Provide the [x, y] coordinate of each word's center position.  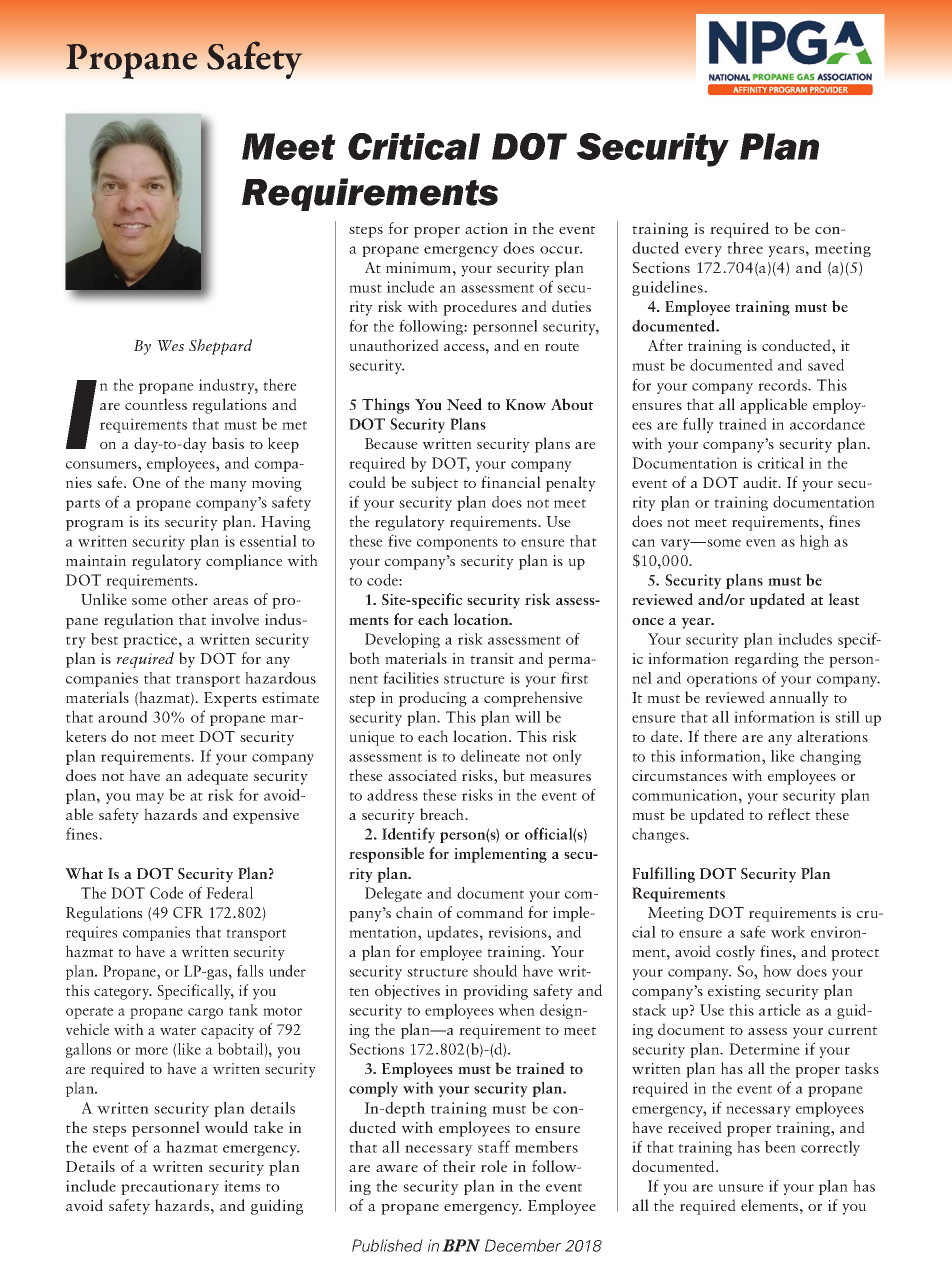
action [486, 228]
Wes [170, 345]
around [122, 717]
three [745, 248]
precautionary [170, 1187]
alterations [832, 736]
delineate [490, 756]
